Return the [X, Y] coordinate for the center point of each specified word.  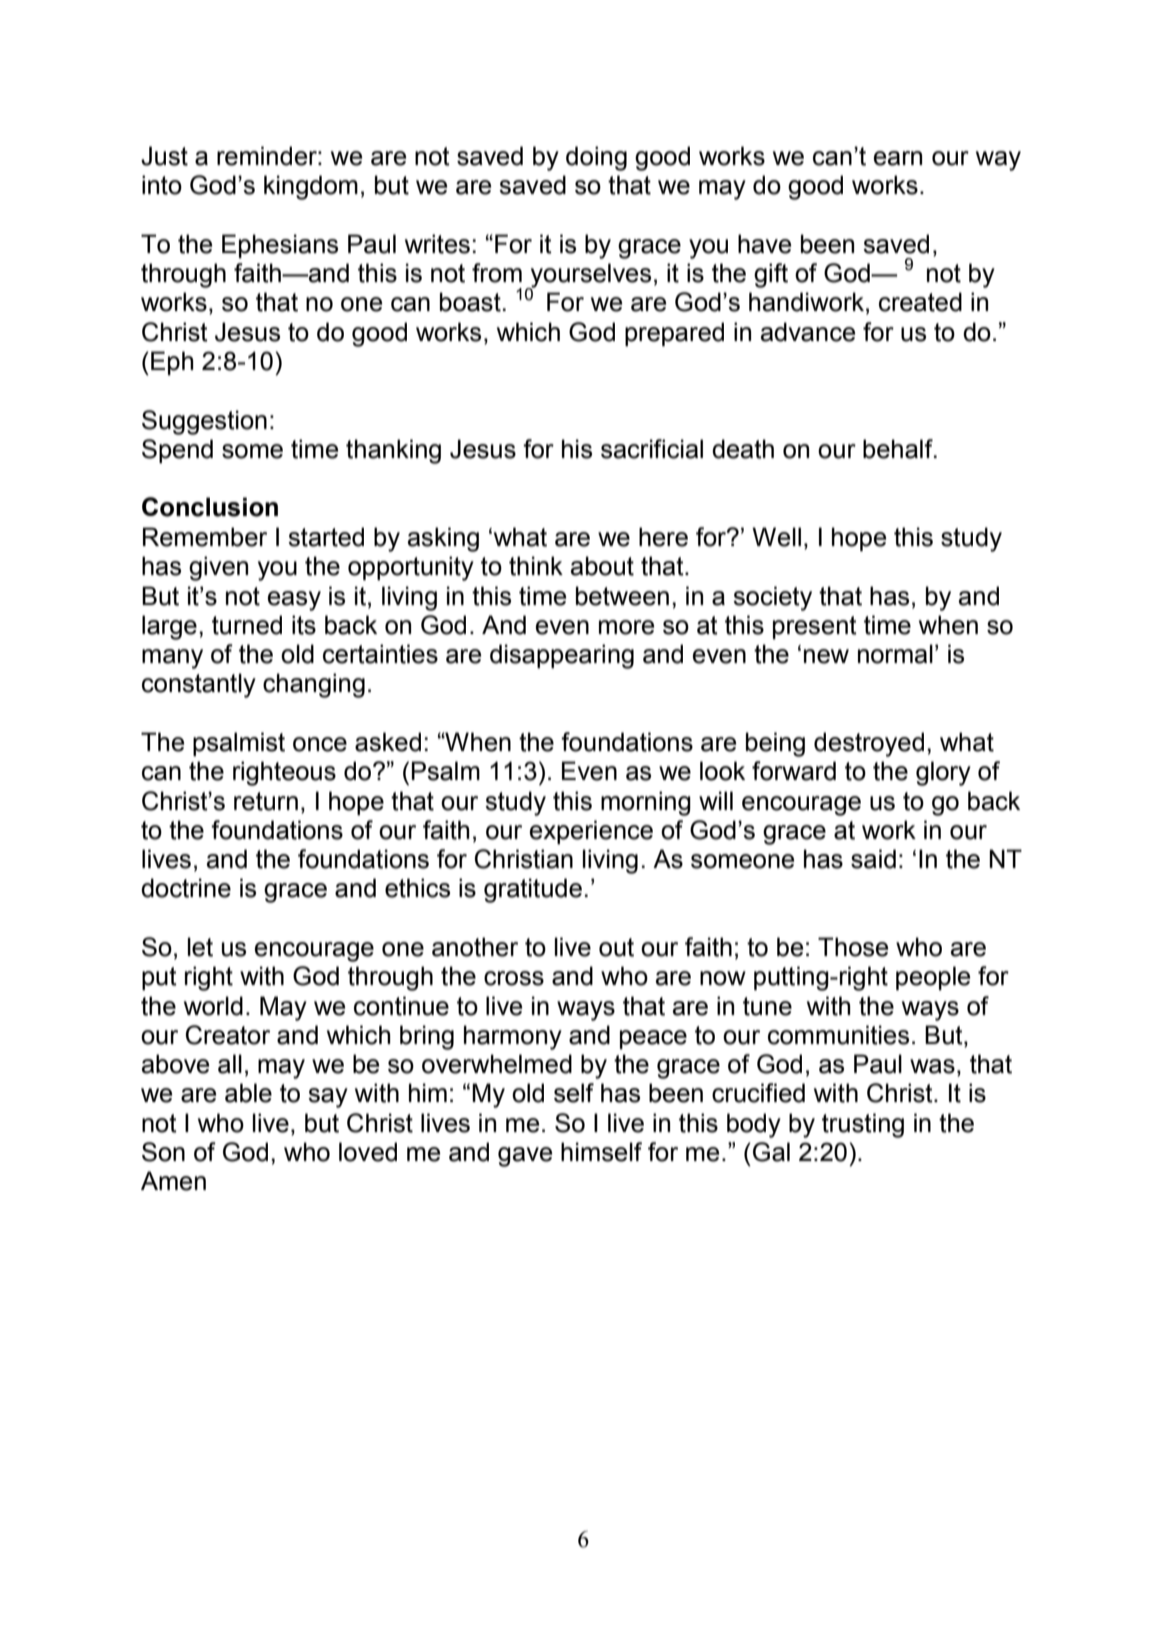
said [873, 859]
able [248, 1093]
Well [776, 537]
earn [898, 158]
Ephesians [280, 246]
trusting [863, 1125]
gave [525, 1157]
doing [596, 158]
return [266, 801]
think [536, 566]
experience [591, 832]
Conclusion [210, 507]
